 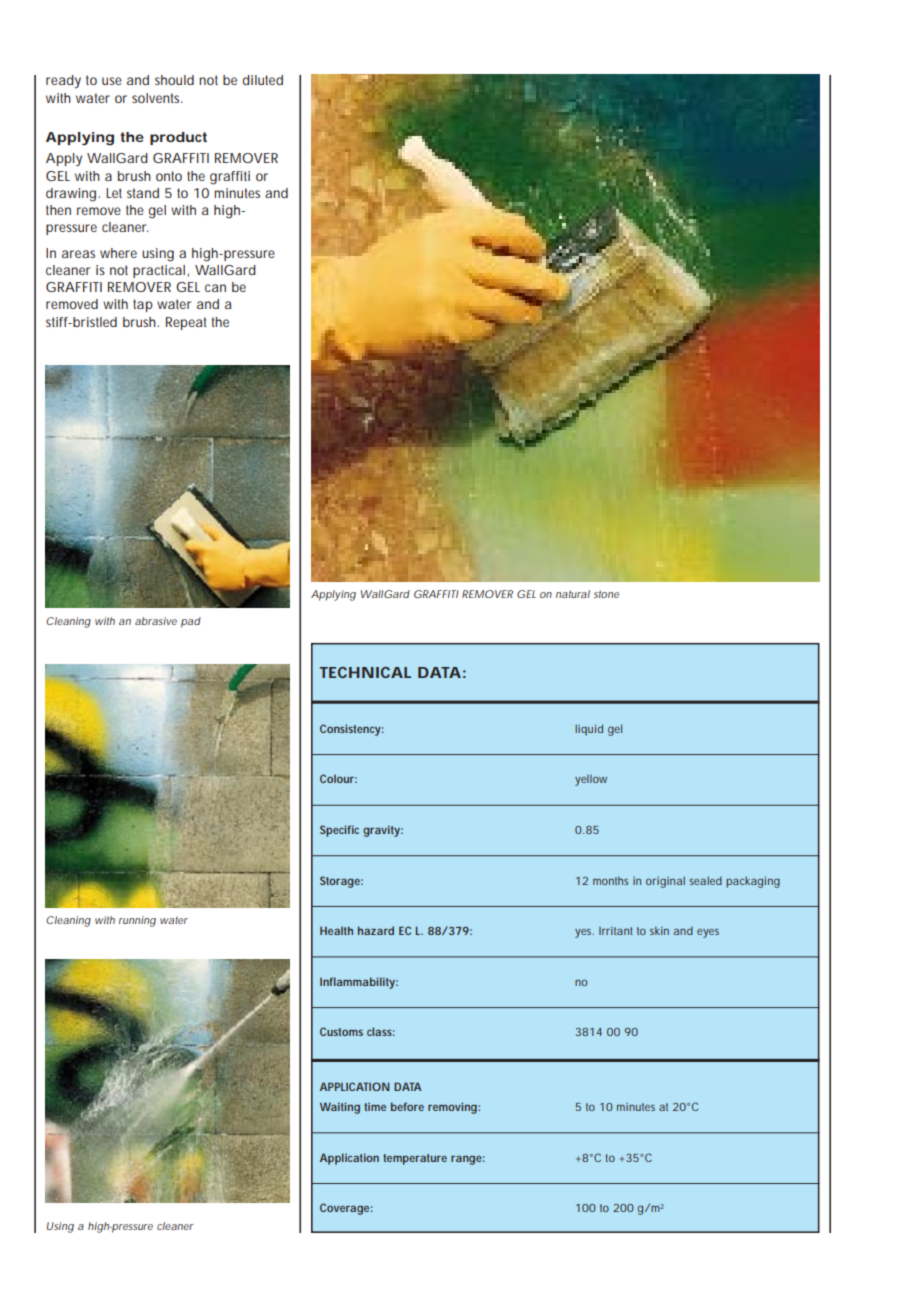 I want to click on Repeat, so click(x=186, y=323).
